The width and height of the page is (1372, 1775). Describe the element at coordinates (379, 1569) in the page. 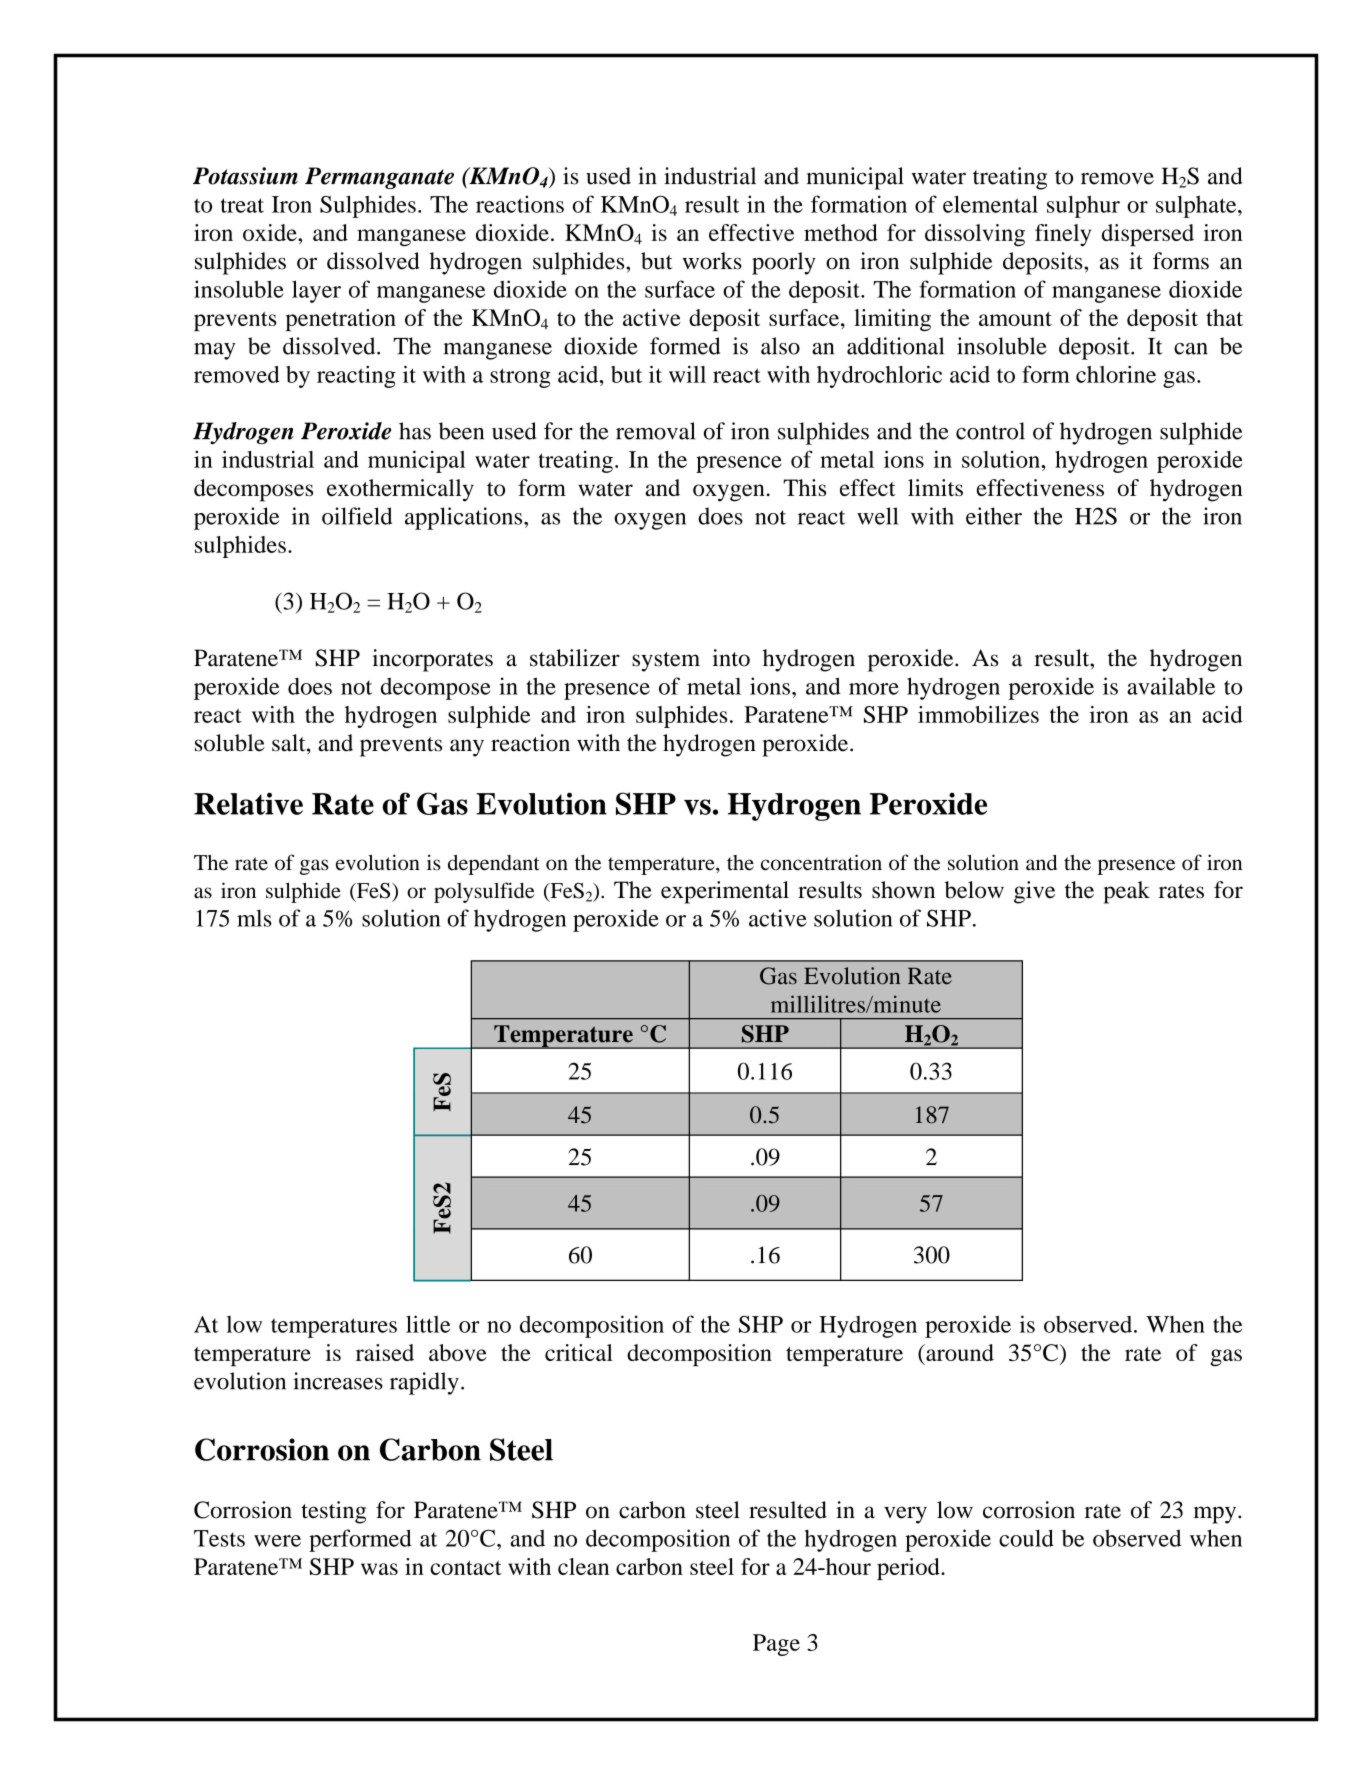

I see `was` at that location.
